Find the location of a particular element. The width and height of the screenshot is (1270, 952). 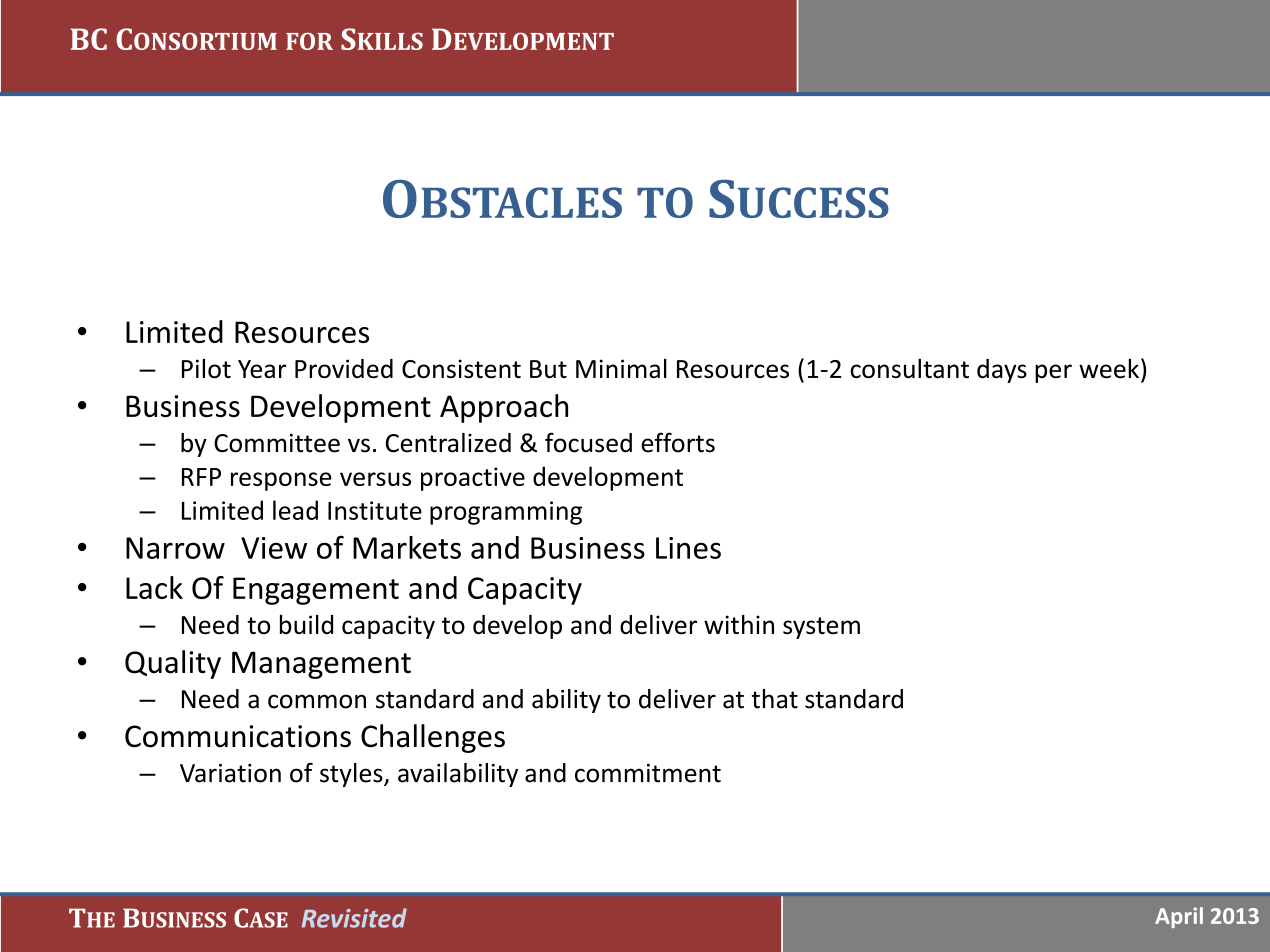

April is located at coordinates (1179, 917).
